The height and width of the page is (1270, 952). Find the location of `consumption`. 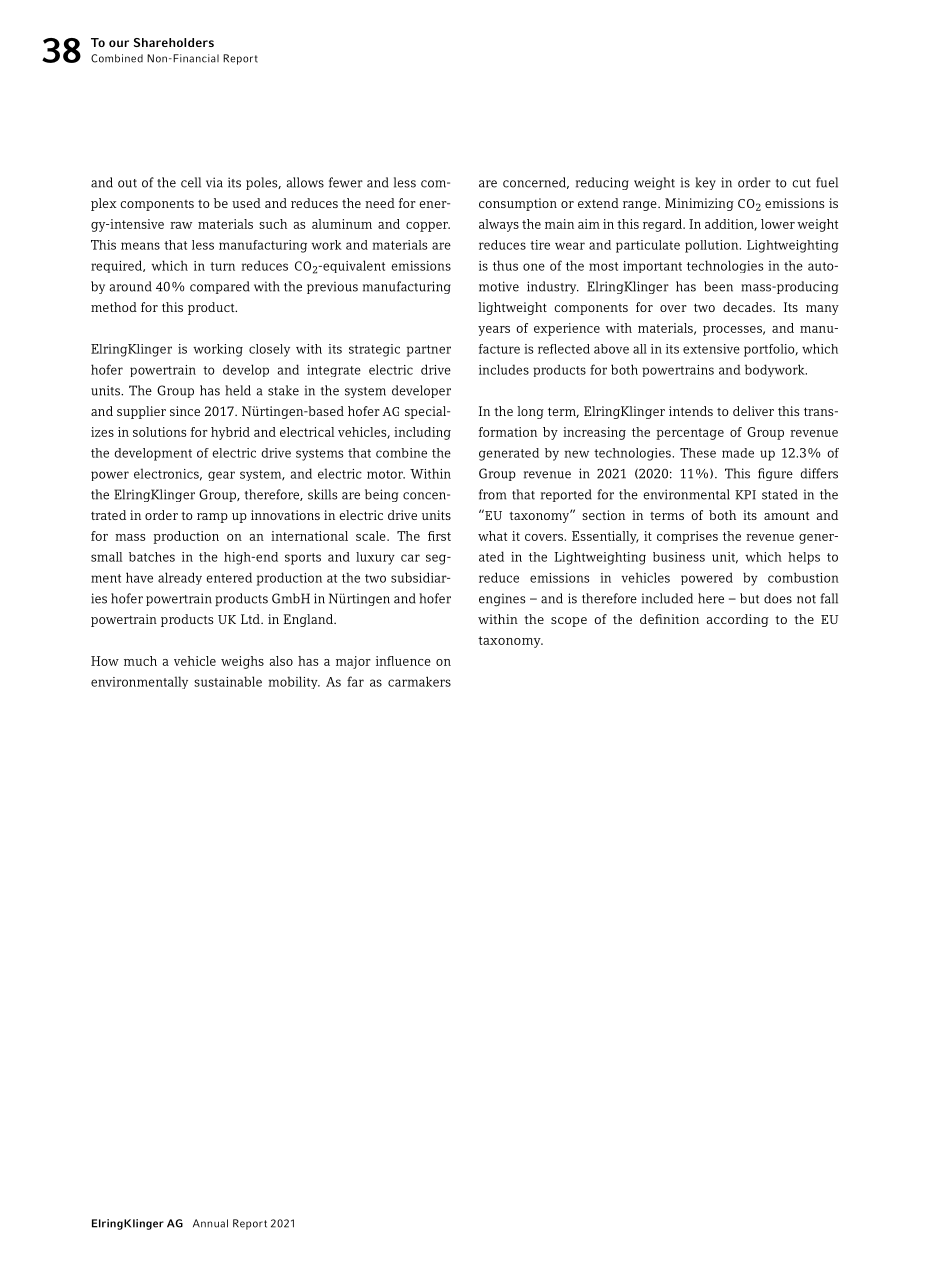

consumption is located at coordinates (518, 204).
